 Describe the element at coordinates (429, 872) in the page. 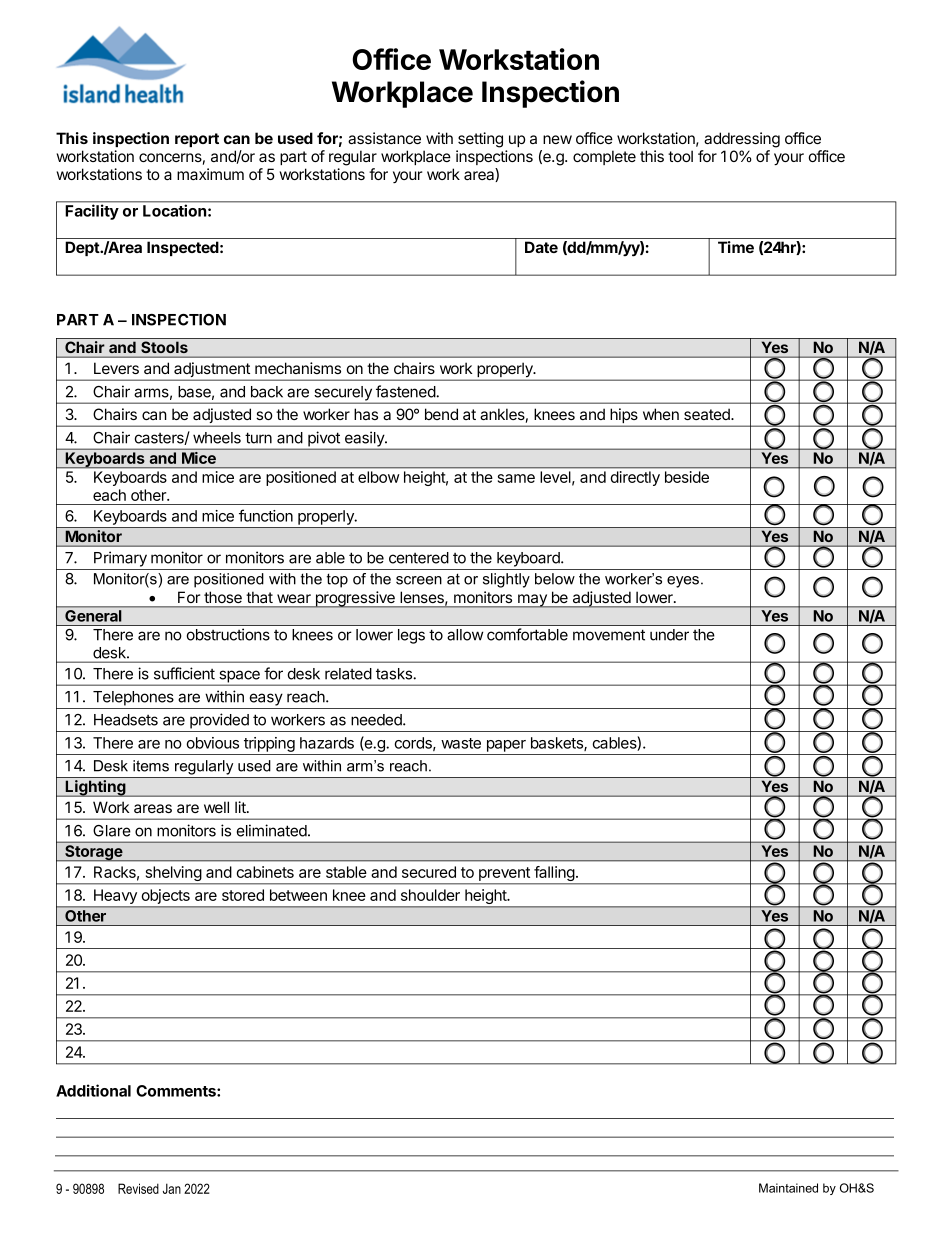

I see `secured` at that location.
